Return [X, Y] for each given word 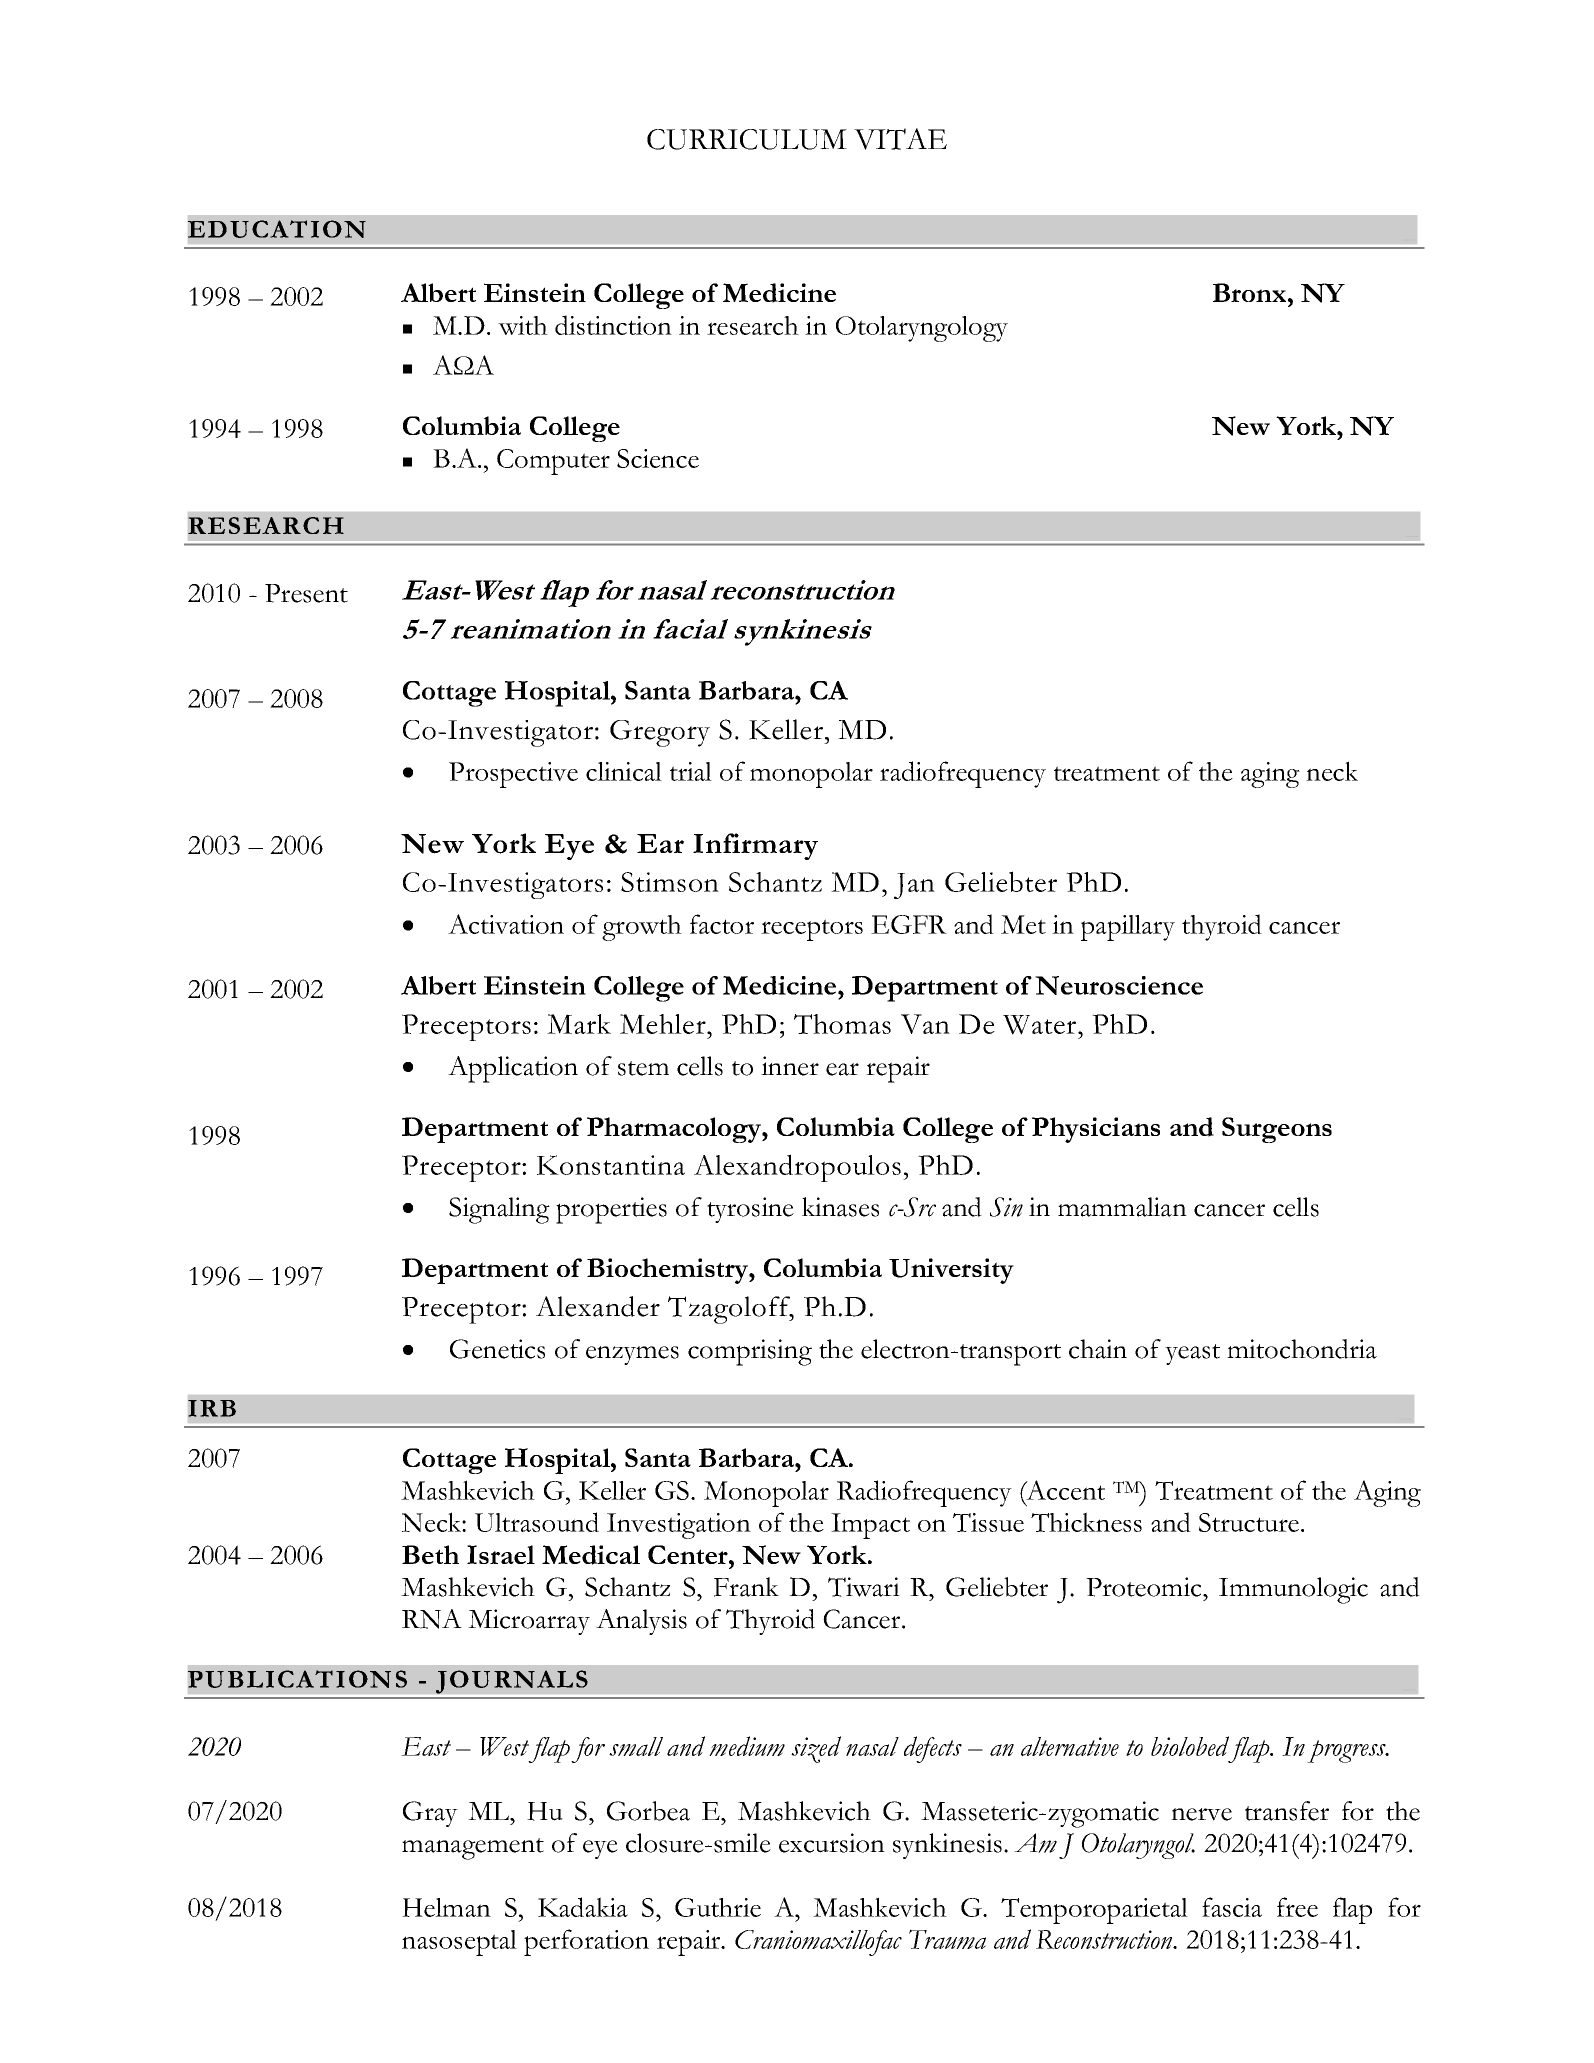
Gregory [660, 733]
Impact [870, 1526]
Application [513, 1069]
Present [306, 593]
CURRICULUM [747, 139]
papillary [1128, 928]
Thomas [842, 1024]
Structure [1249, 1522]
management [473, 1849]
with [523, 325]
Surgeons [1277, 1130]
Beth [430, 1554]
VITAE [900, 139]
